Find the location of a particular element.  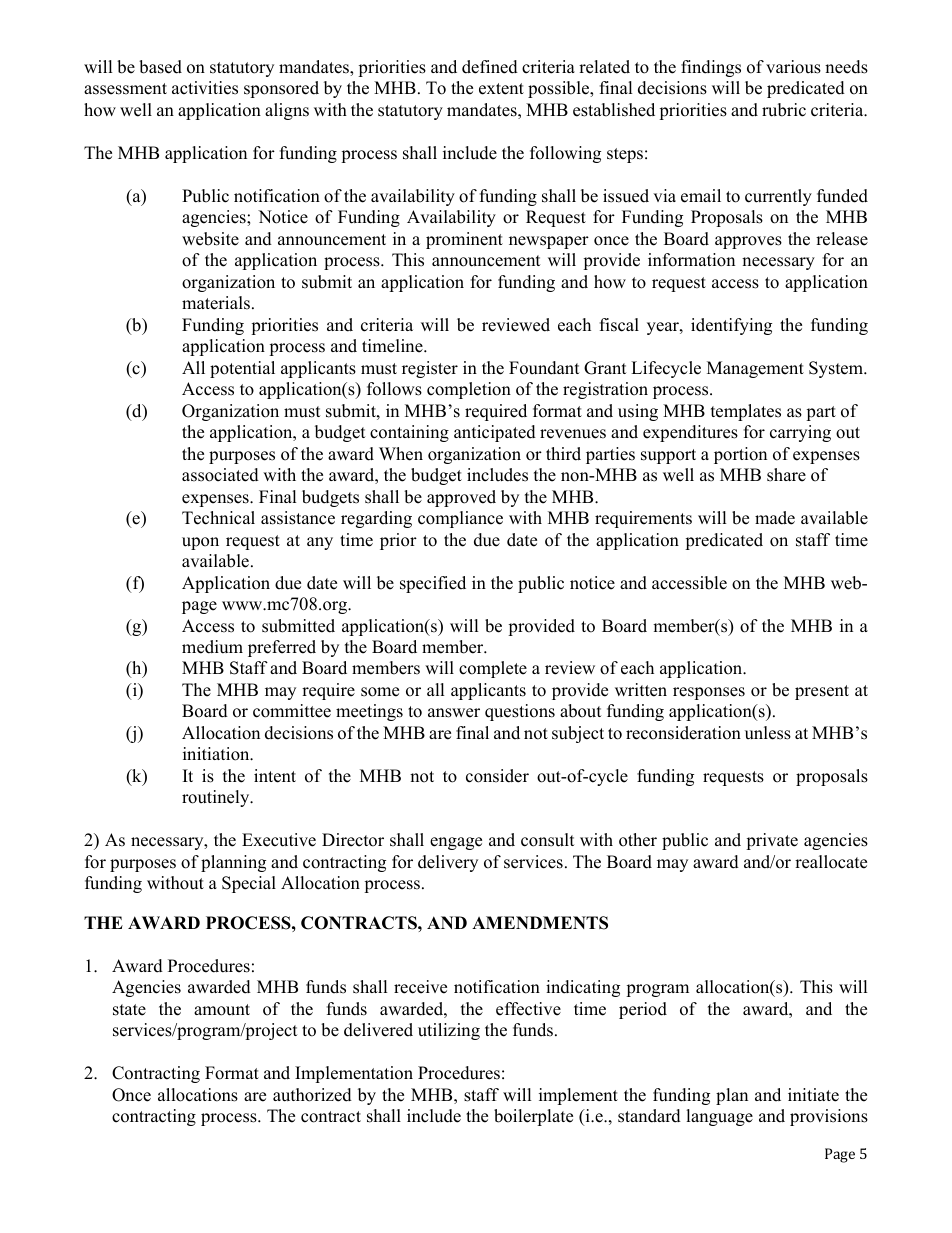

extent is located at coordinates (501, 89).
